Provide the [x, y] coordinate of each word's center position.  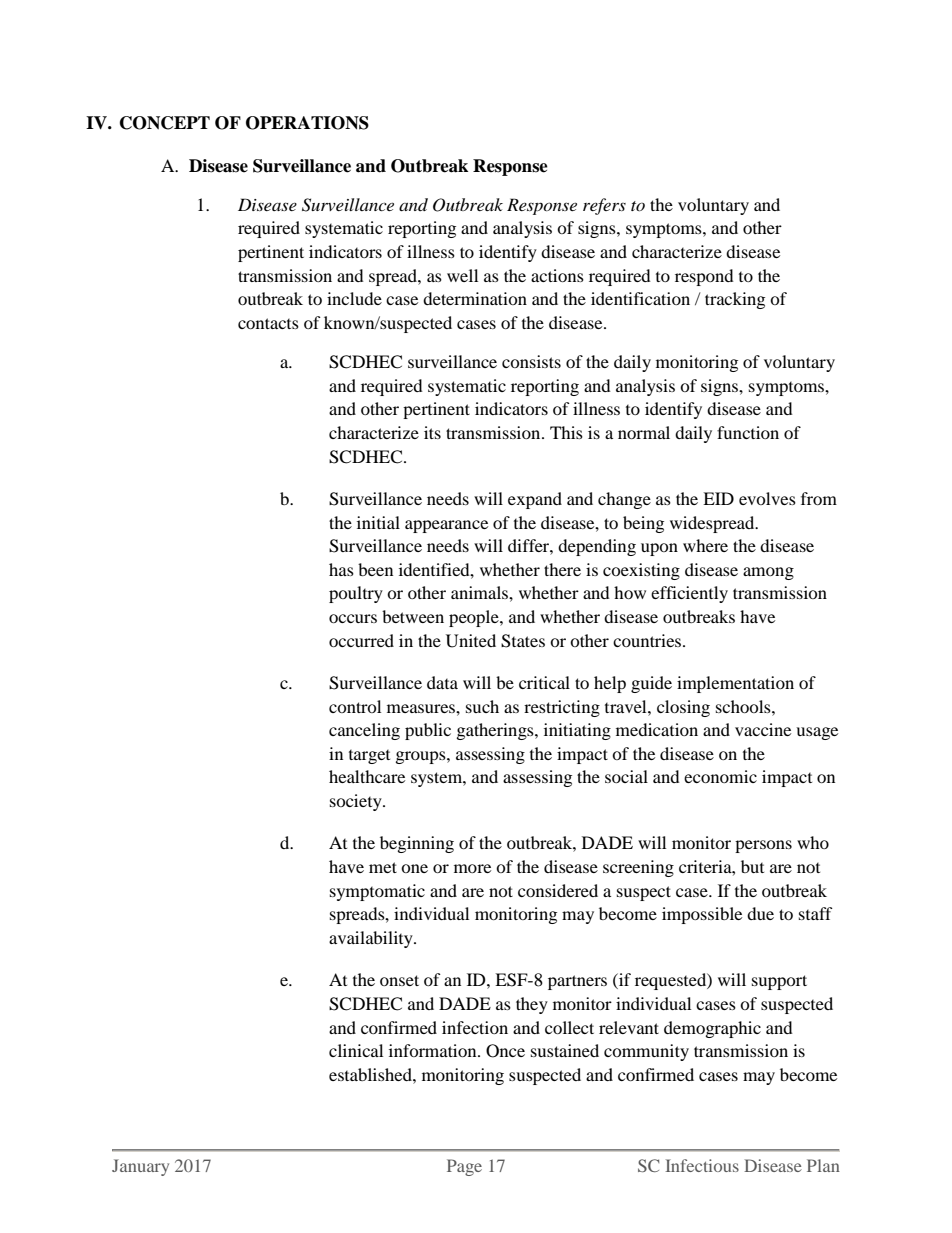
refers [604, 206]
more [472, 868]
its [432, 432]
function [748, 432]
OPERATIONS [307, 123]
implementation [735, 684]
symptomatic [377, 892]
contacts [268, 323]
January [140, 1167]
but [752, 866]
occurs [353, 618]
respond [704, 277]
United [471, 641]
